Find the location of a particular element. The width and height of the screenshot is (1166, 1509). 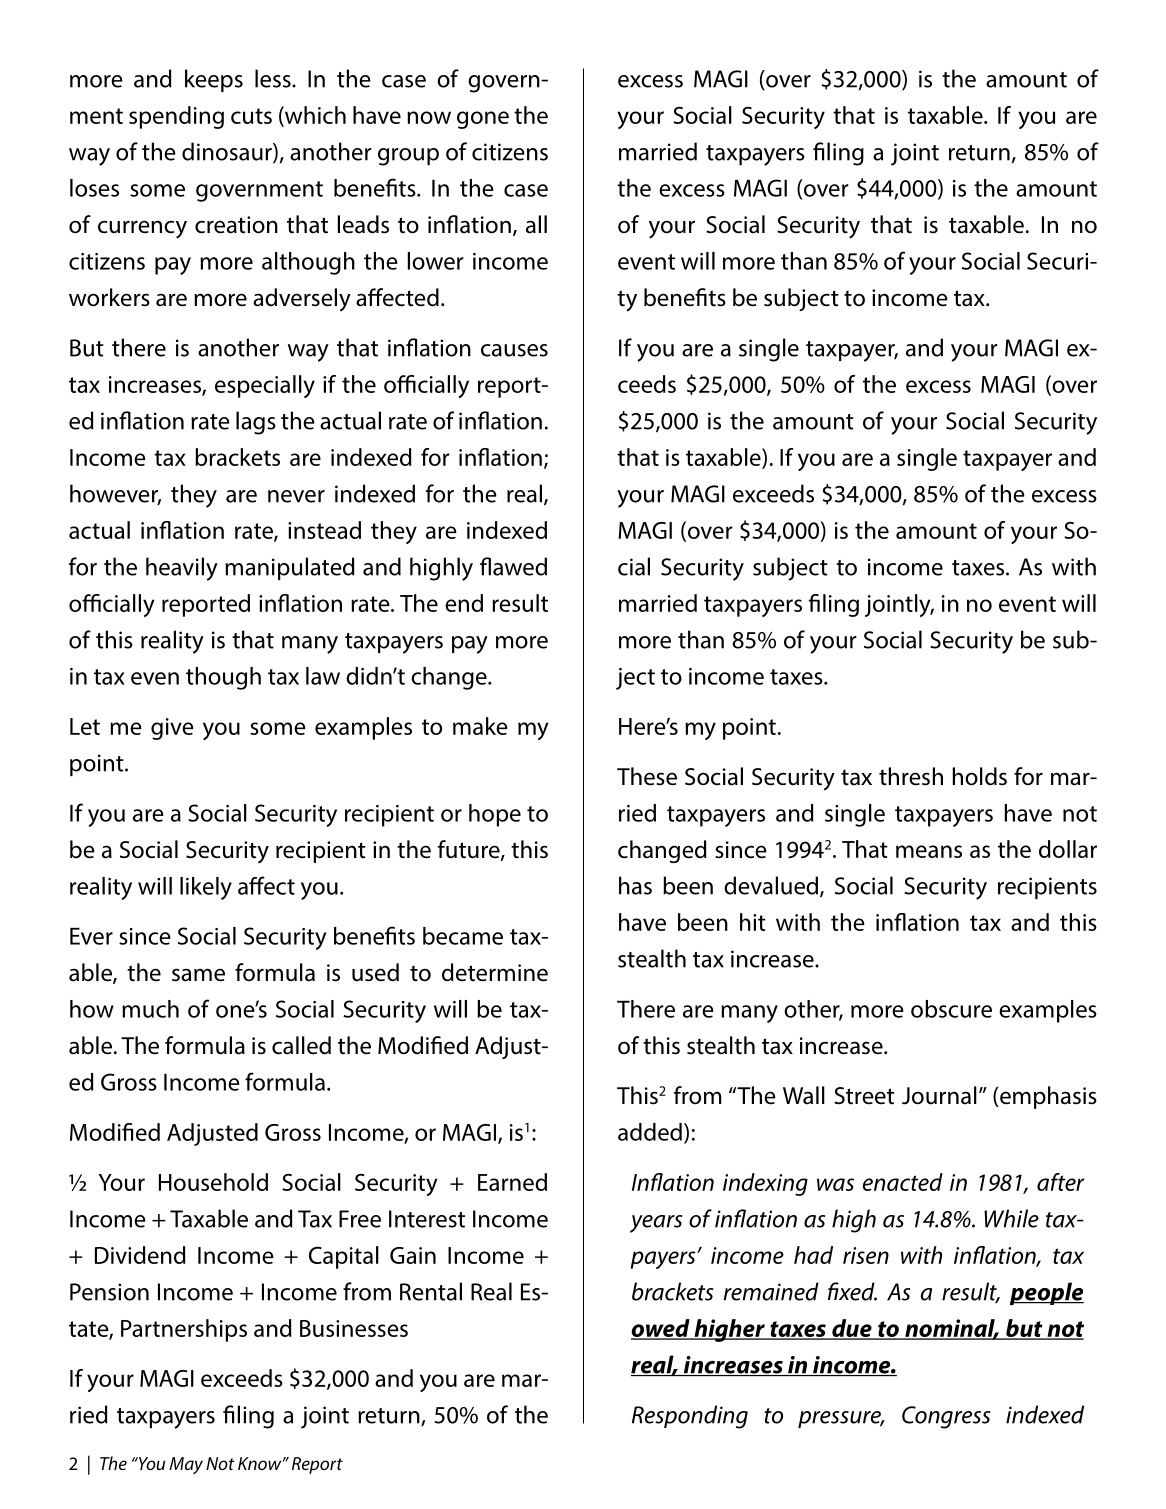

May is located at coordinates (186, 1465).
